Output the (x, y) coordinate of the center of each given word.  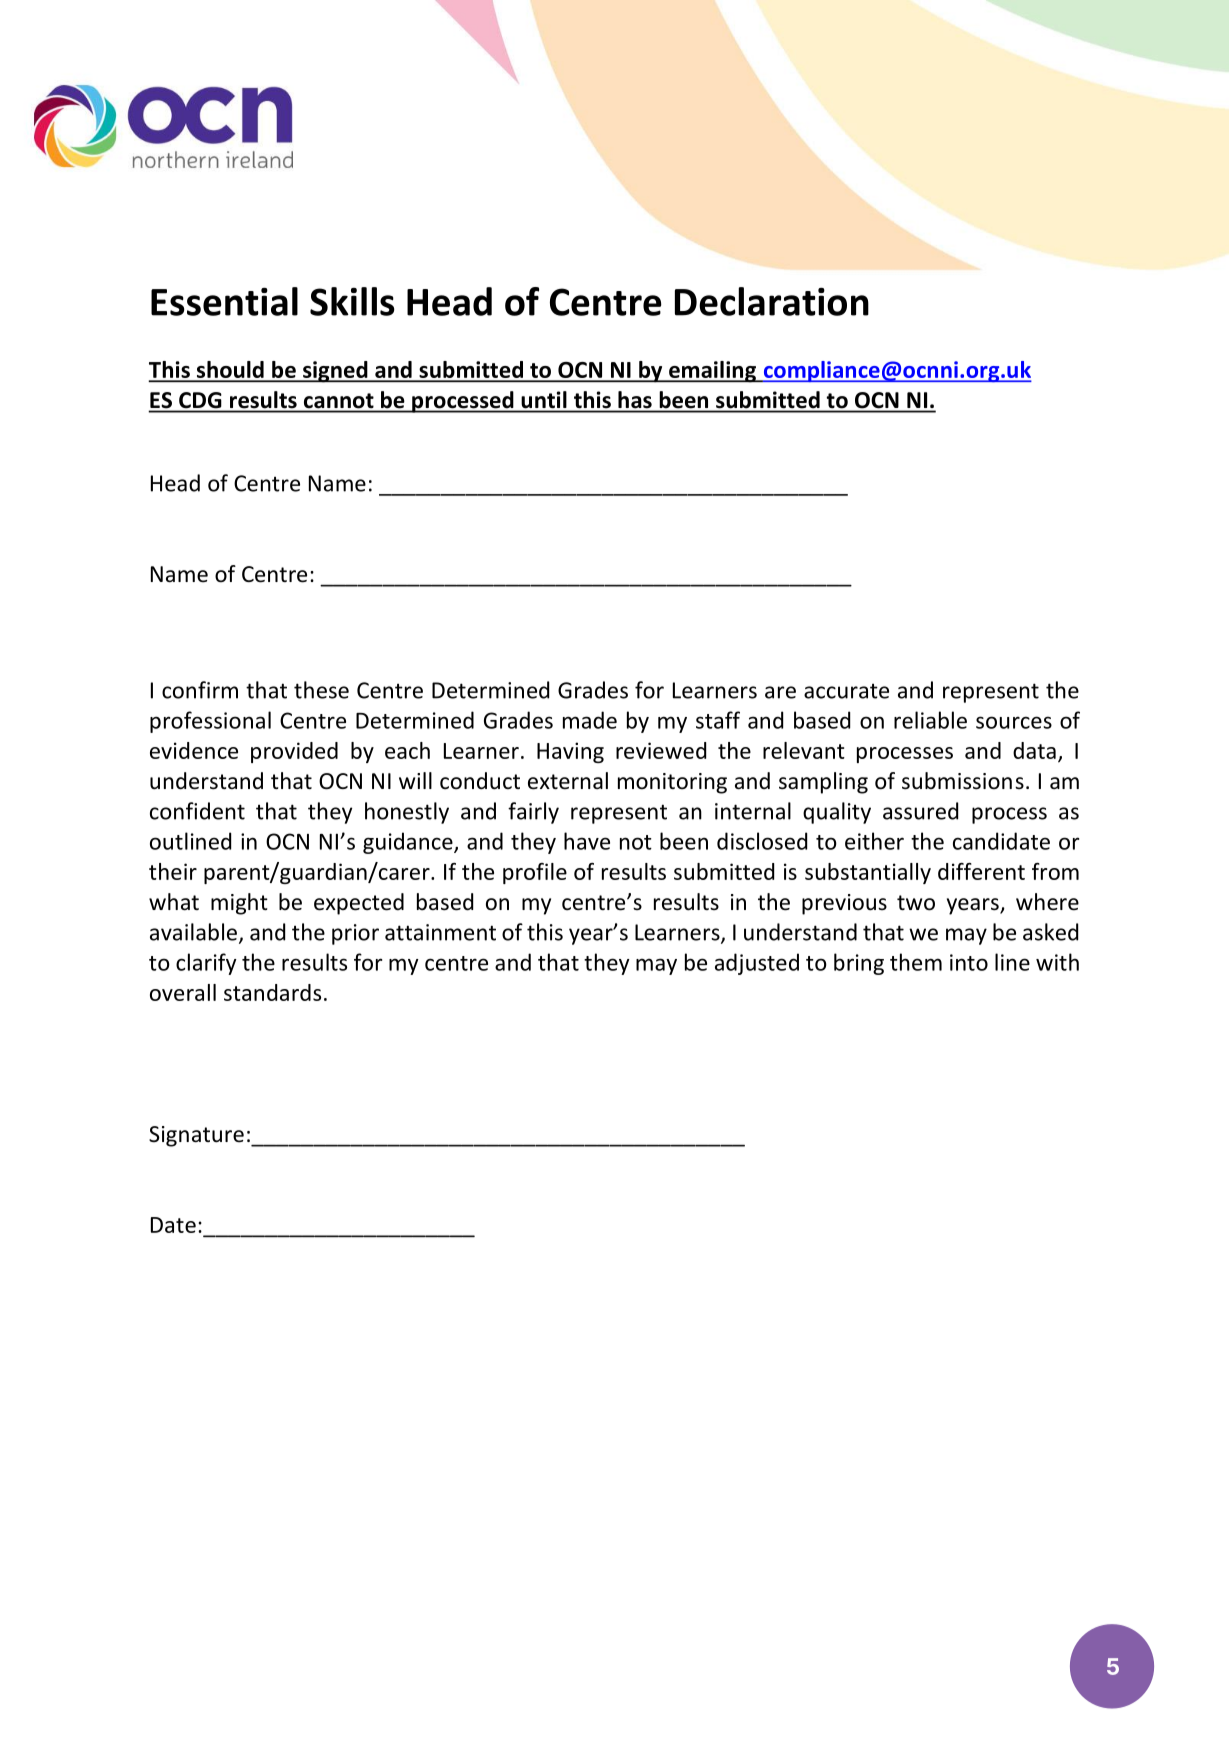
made (590, 720)
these (321, 690)
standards (272, 992)
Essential (224, 301)
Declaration (772, 301)
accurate (846, 691)
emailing (712, 372)
